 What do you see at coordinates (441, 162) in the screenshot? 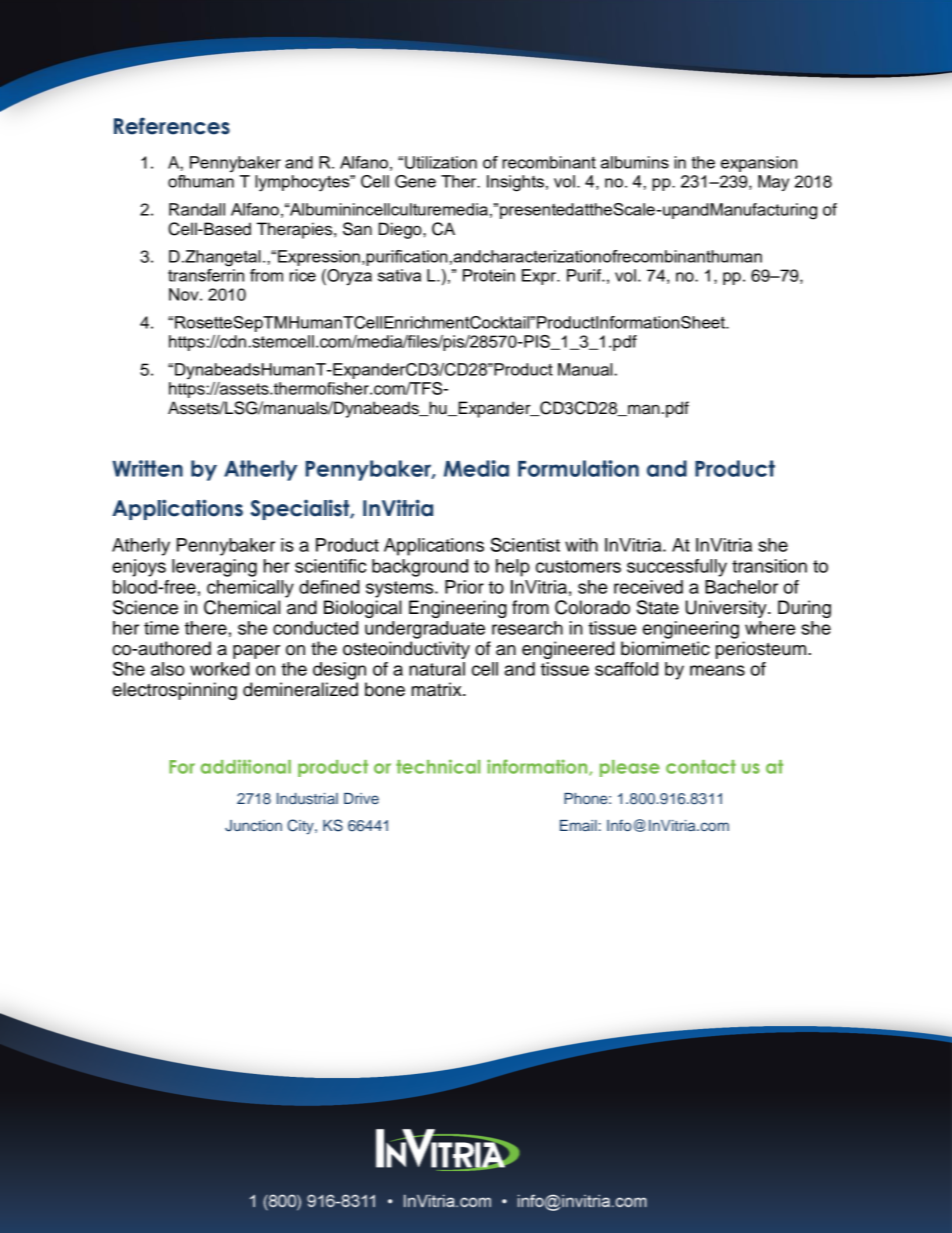
I see `Utilization` at bounding box center [441, 162].
